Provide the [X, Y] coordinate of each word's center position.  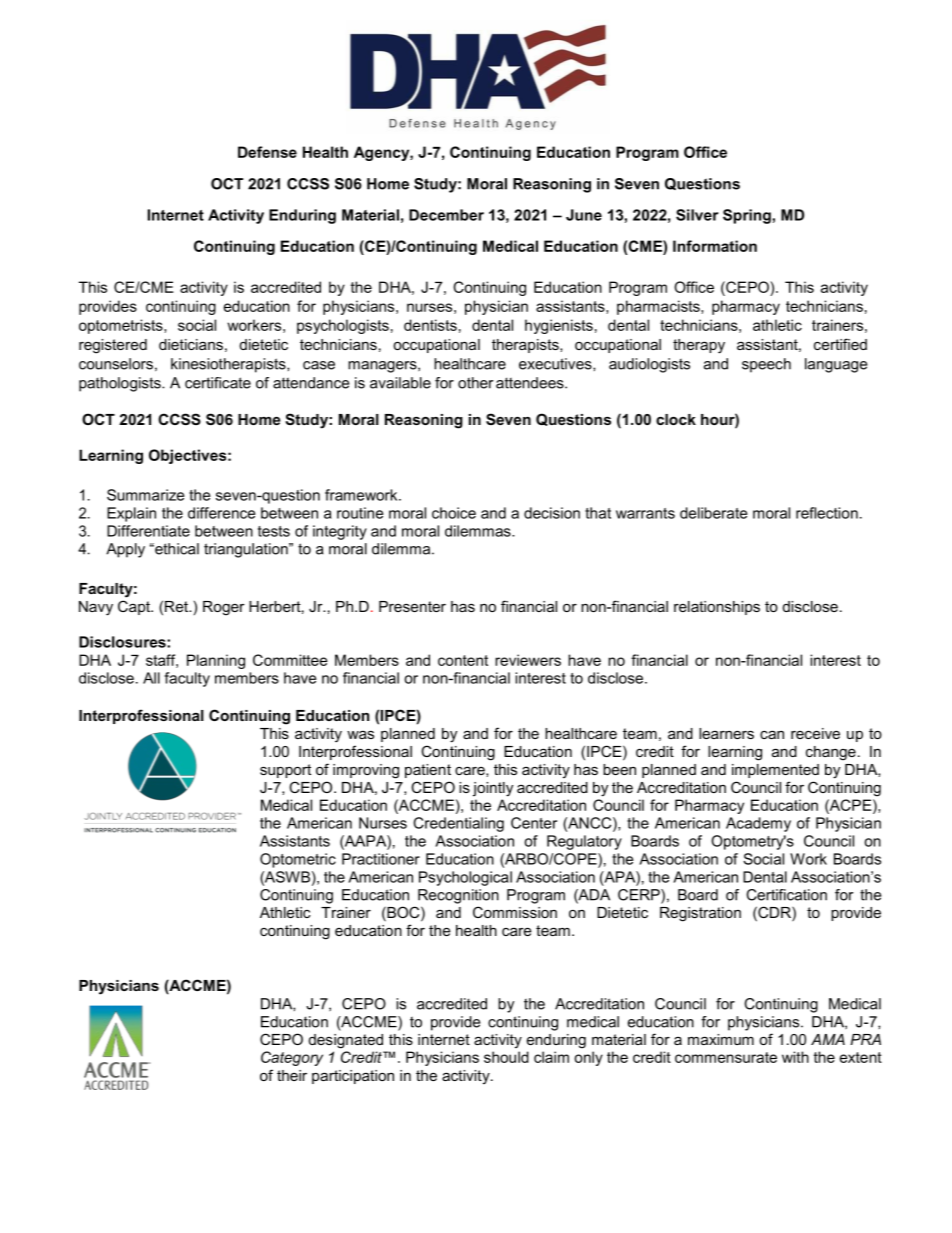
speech [766, 365]
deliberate [713, 513]
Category [292, 1058]
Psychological [465, 878]
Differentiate [148, 531]
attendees [531, 383]
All [151, 678]
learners [726, 733]
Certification [786, 895]
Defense [267, 152]
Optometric [298, 860]
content [463, 660]
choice [454, 513]
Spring [747, 216]
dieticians [191, 344]
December [446, 215]
